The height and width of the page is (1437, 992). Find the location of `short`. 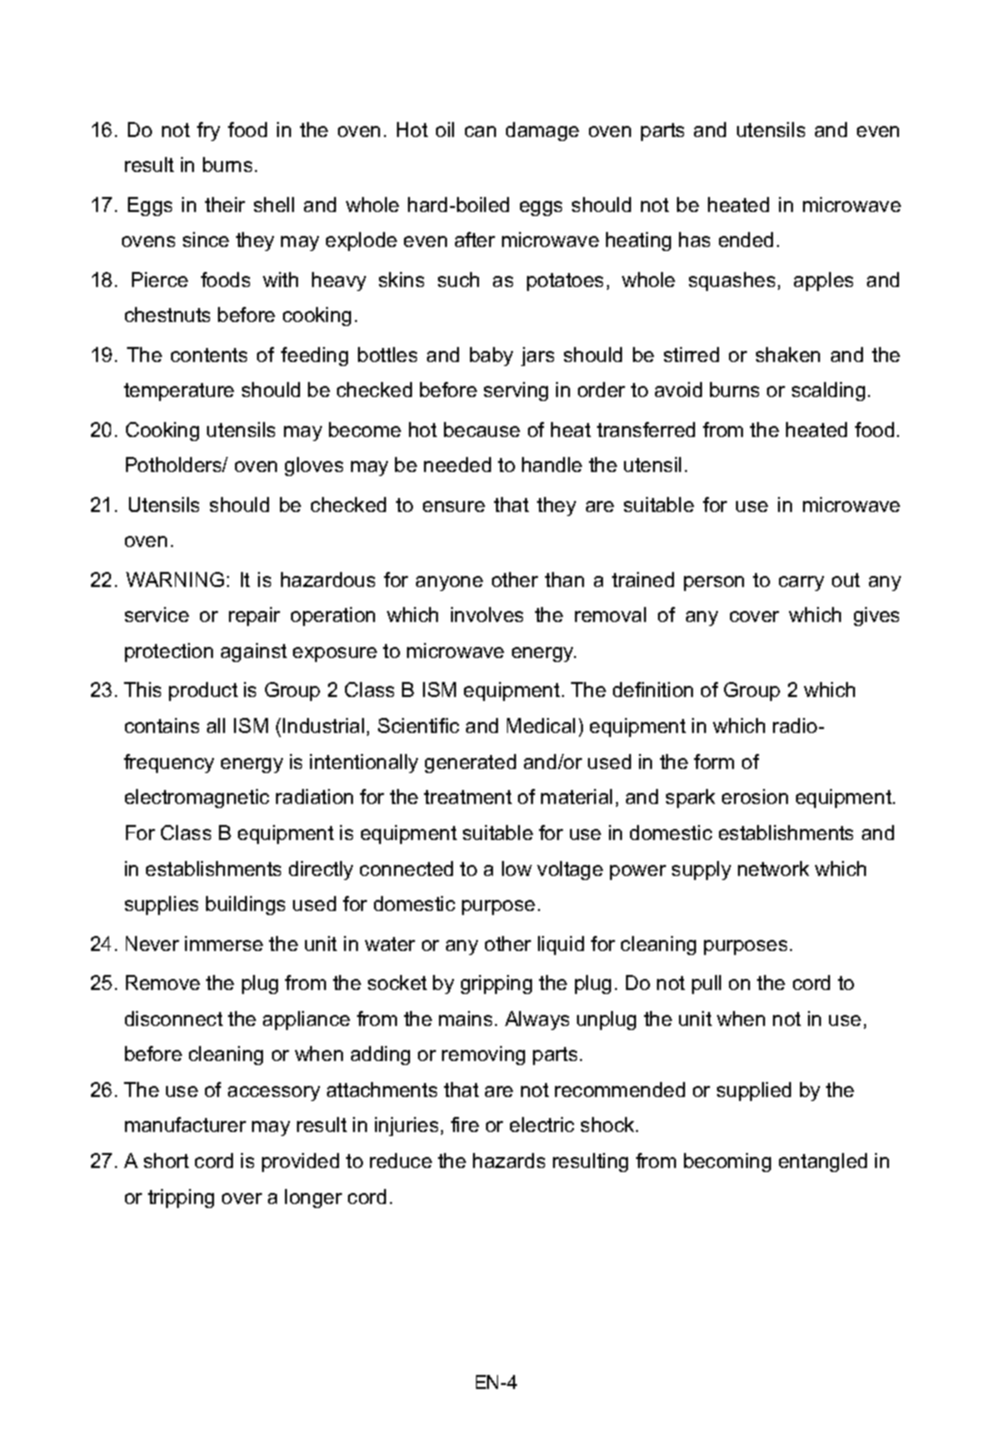

short is located at coordinates (166, 1160).
